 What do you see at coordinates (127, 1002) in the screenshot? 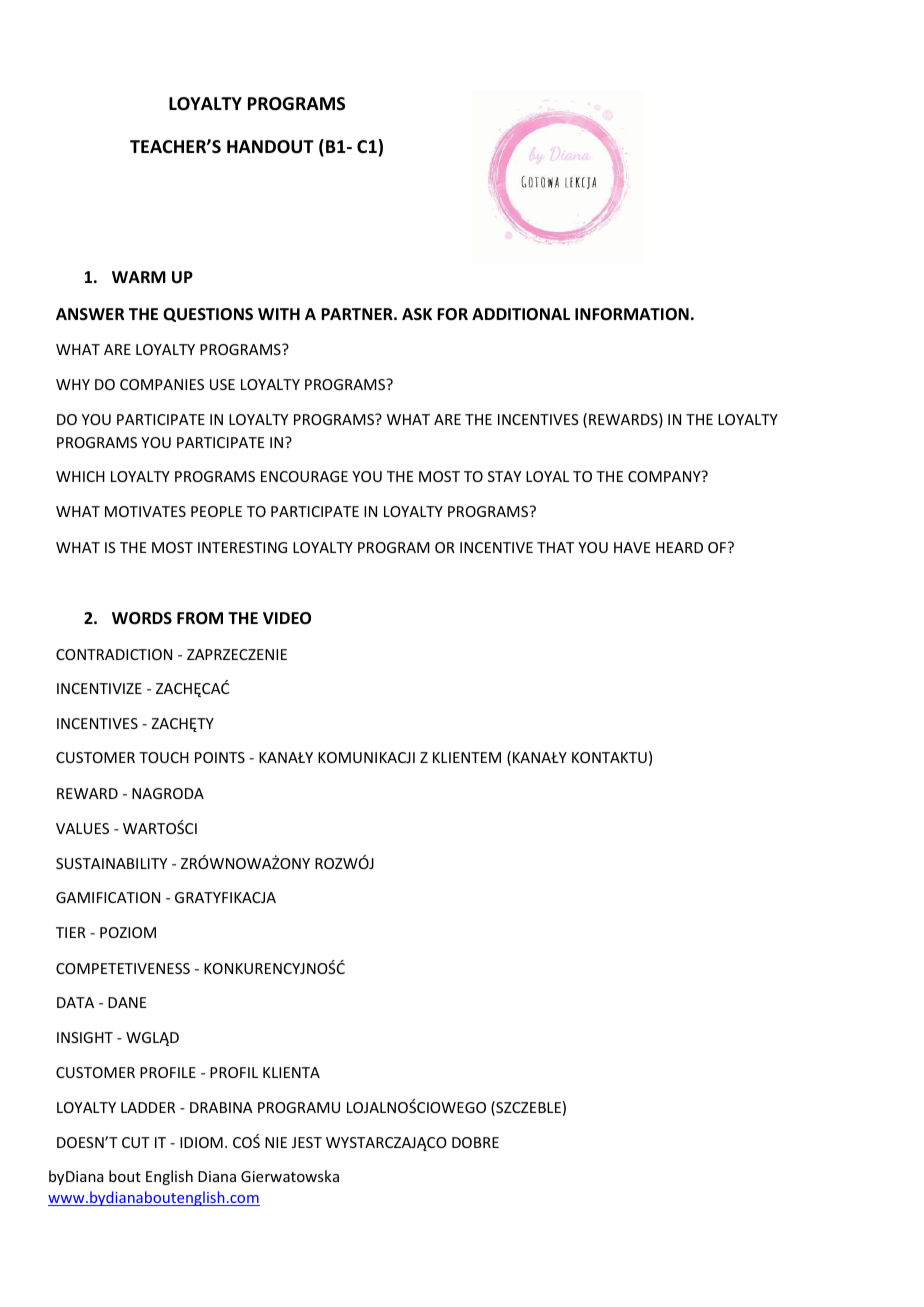
I see `DANE` at bounding box center [127, 1002].
